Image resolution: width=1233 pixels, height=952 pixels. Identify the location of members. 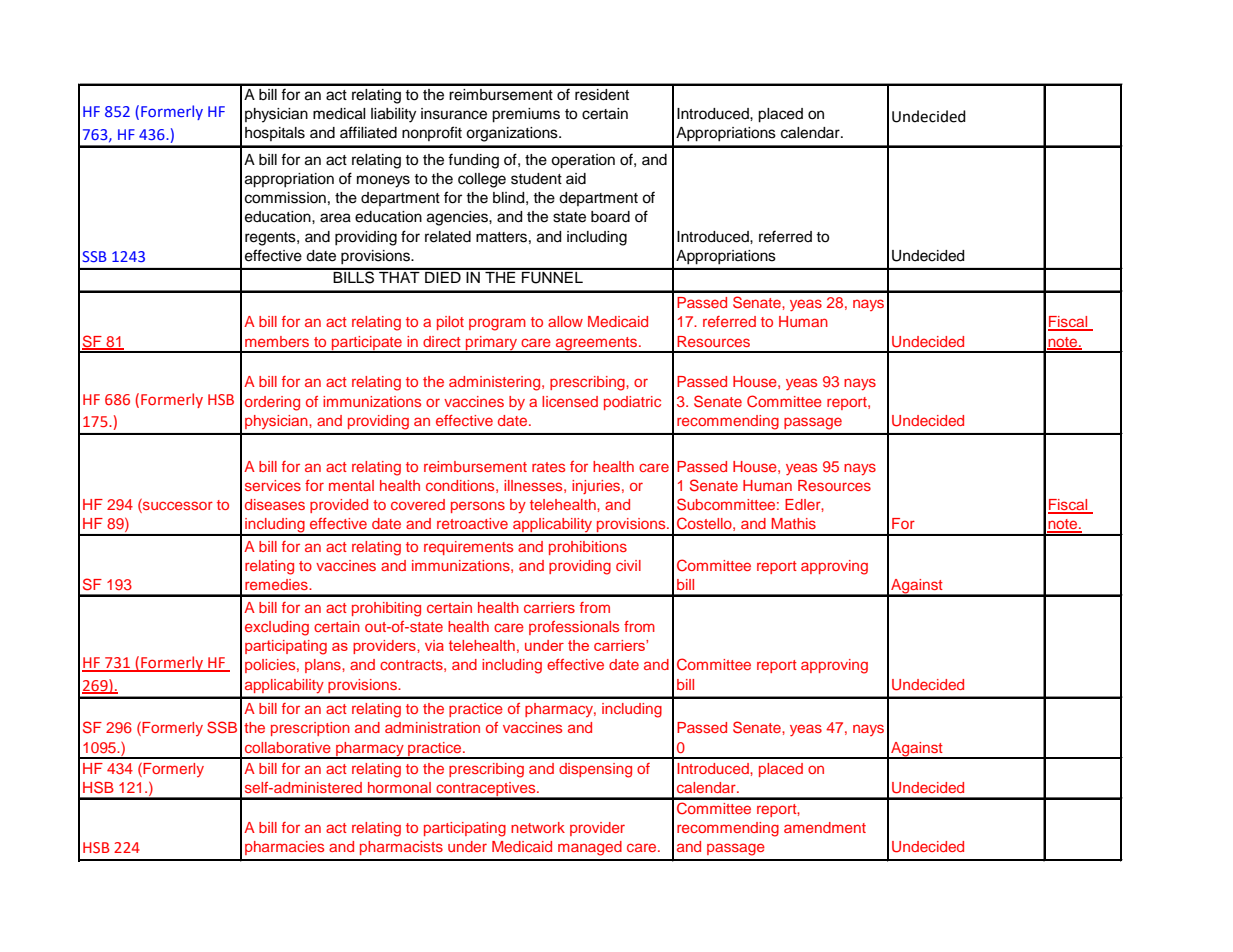
(277, 341).
